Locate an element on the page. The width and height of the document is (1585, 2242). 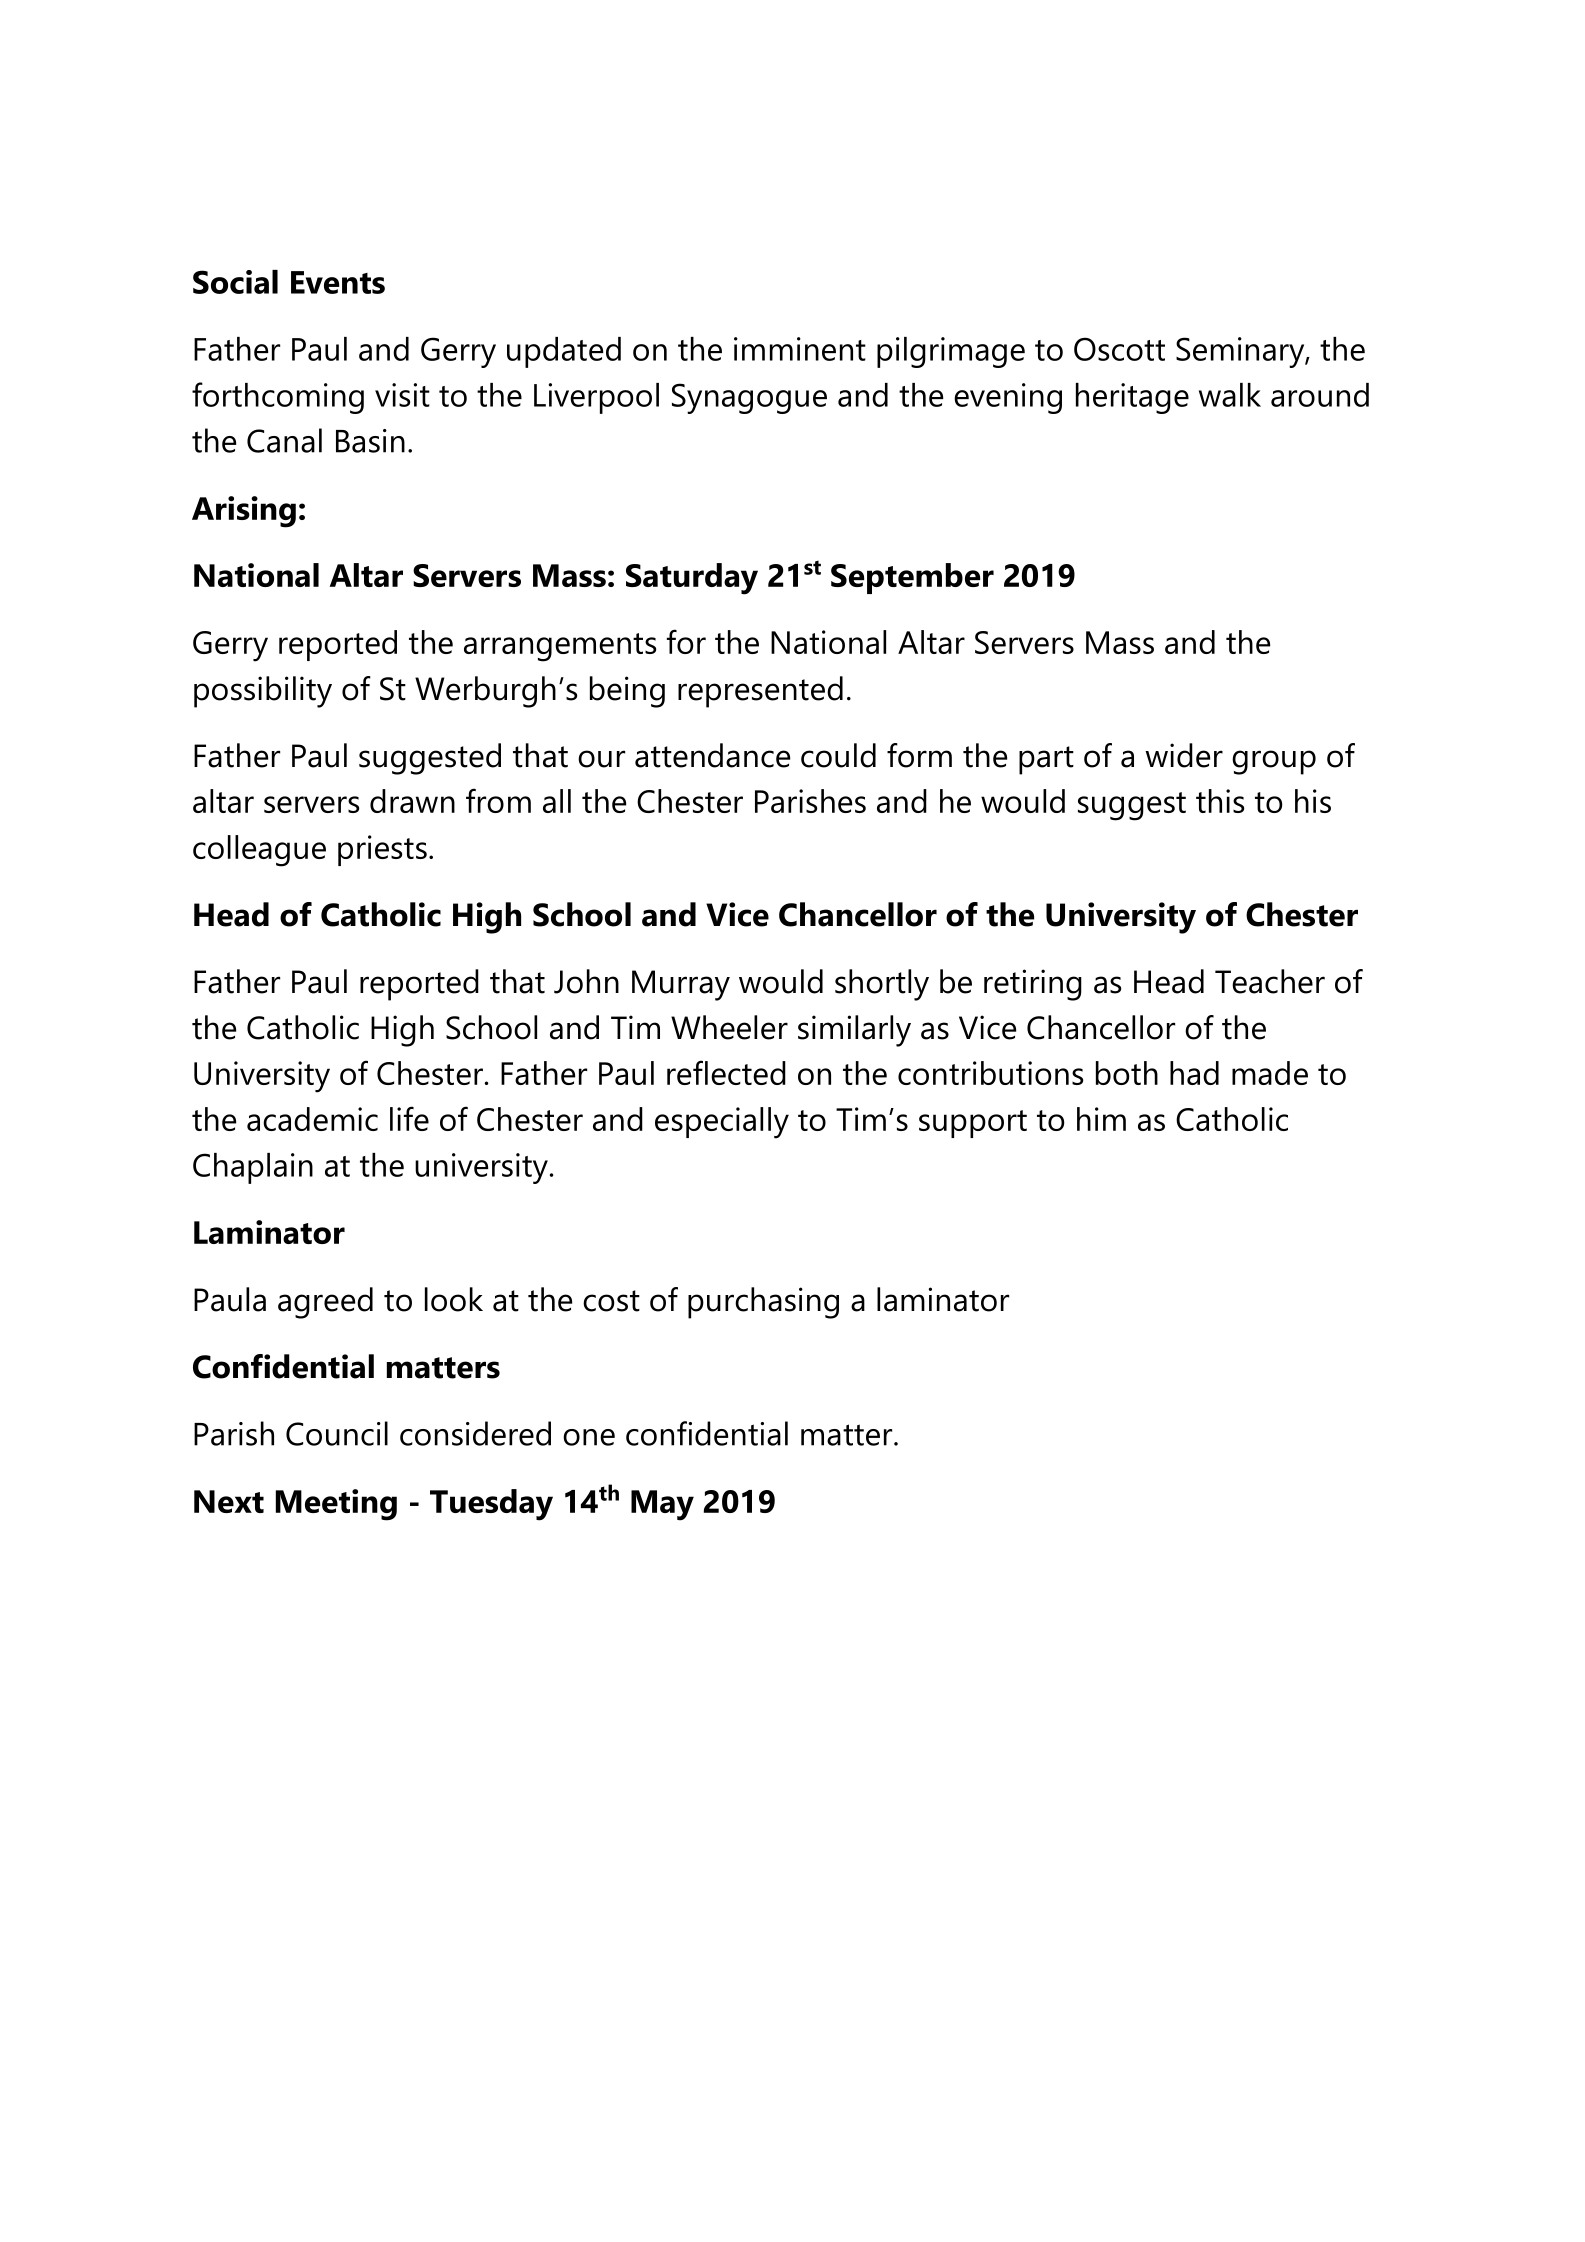
May is located at coordinates (662, 1505).
